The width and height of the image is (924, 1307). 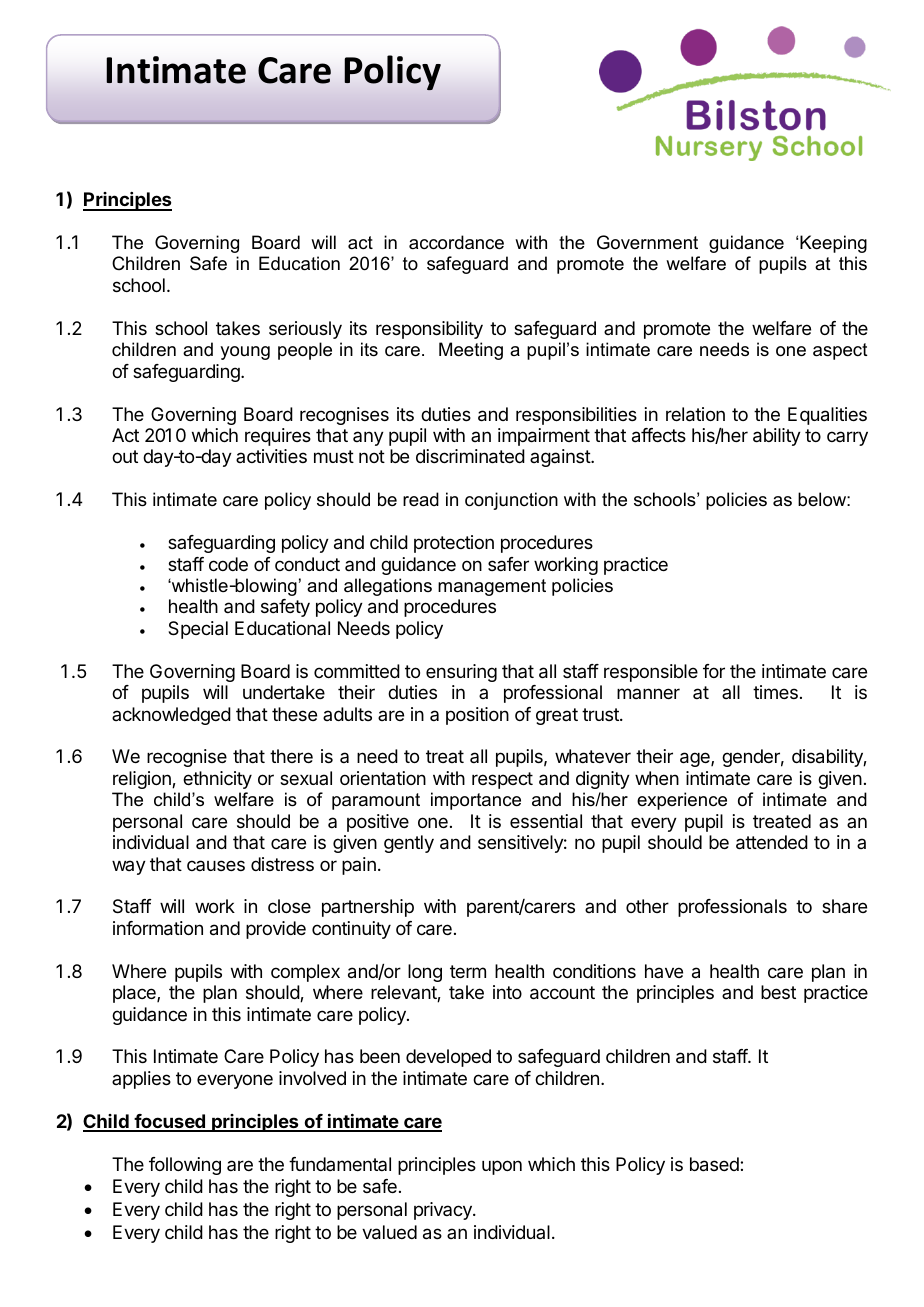 I want to click on Keeping, so click(x=833, y=244).
